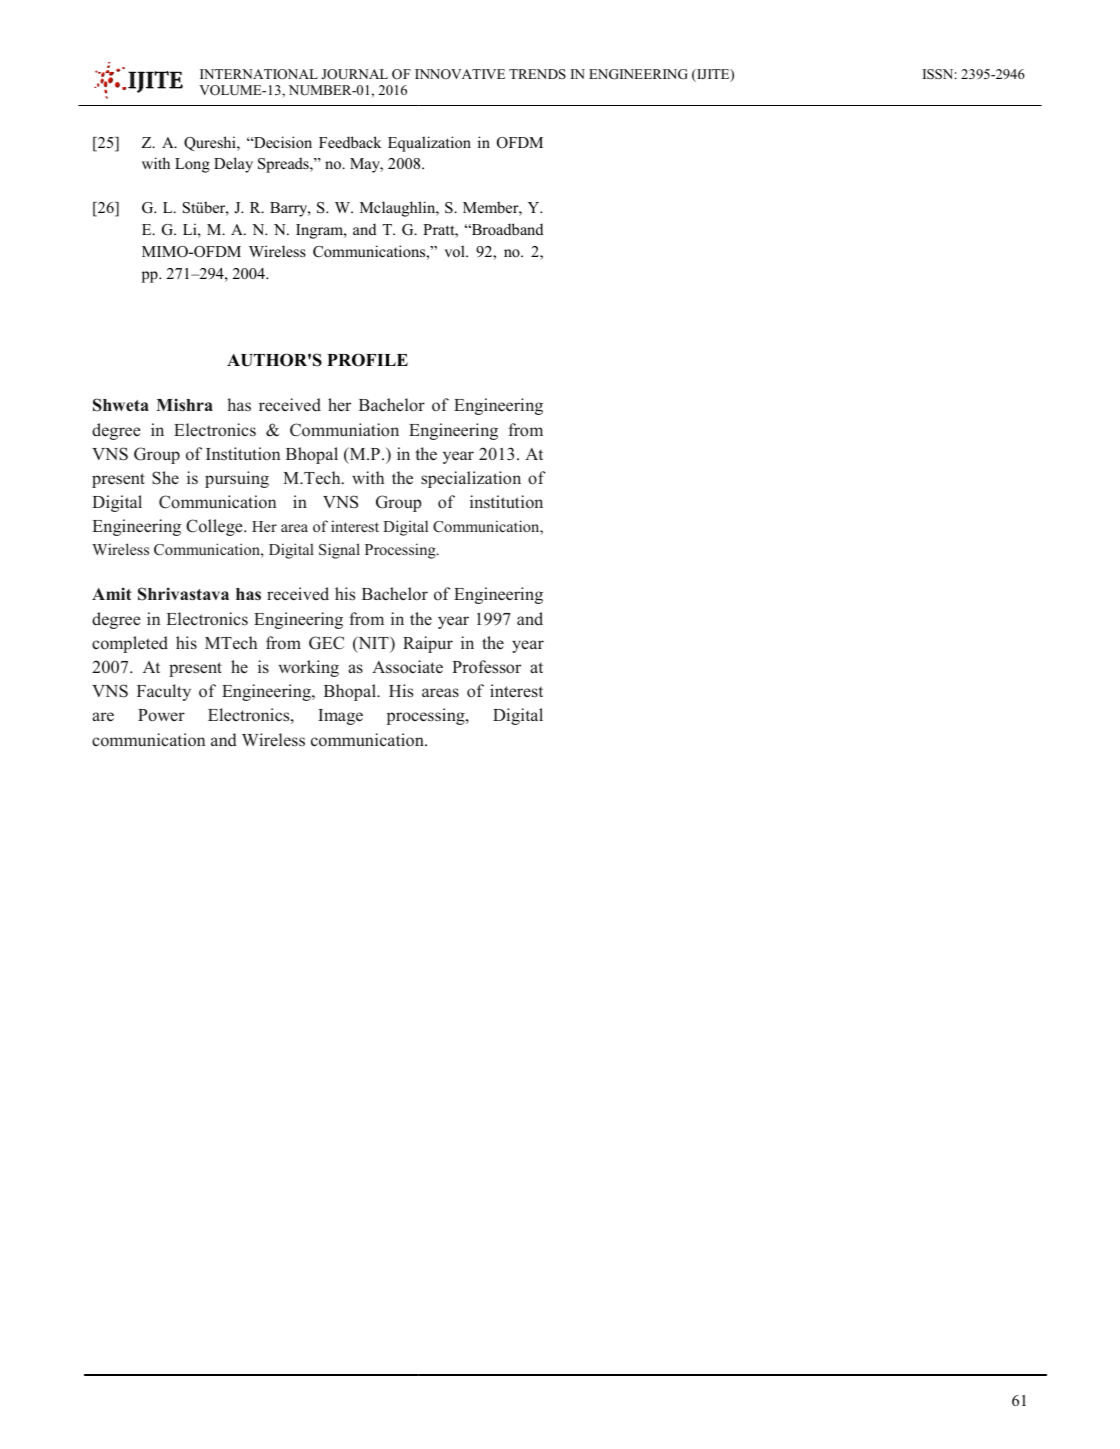 Image resolution: width=1120 pixels, height=1449 pixels. What do you see at coordinates (103, 717) in the document?
I see `are` at bounding box center [103, 717].
